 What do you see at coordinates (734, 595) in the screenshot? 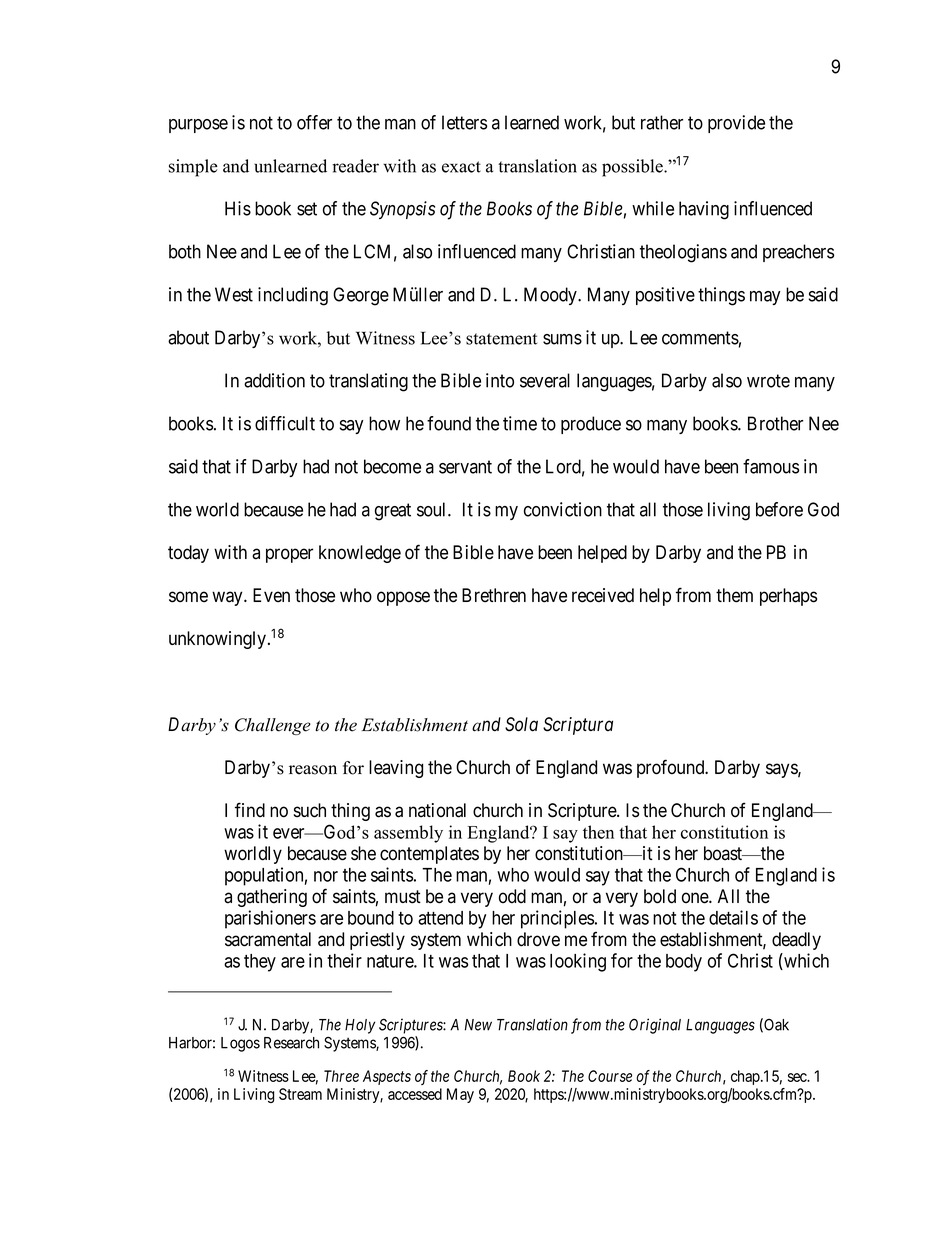
I see `them` at bounding box center [734, 595].
